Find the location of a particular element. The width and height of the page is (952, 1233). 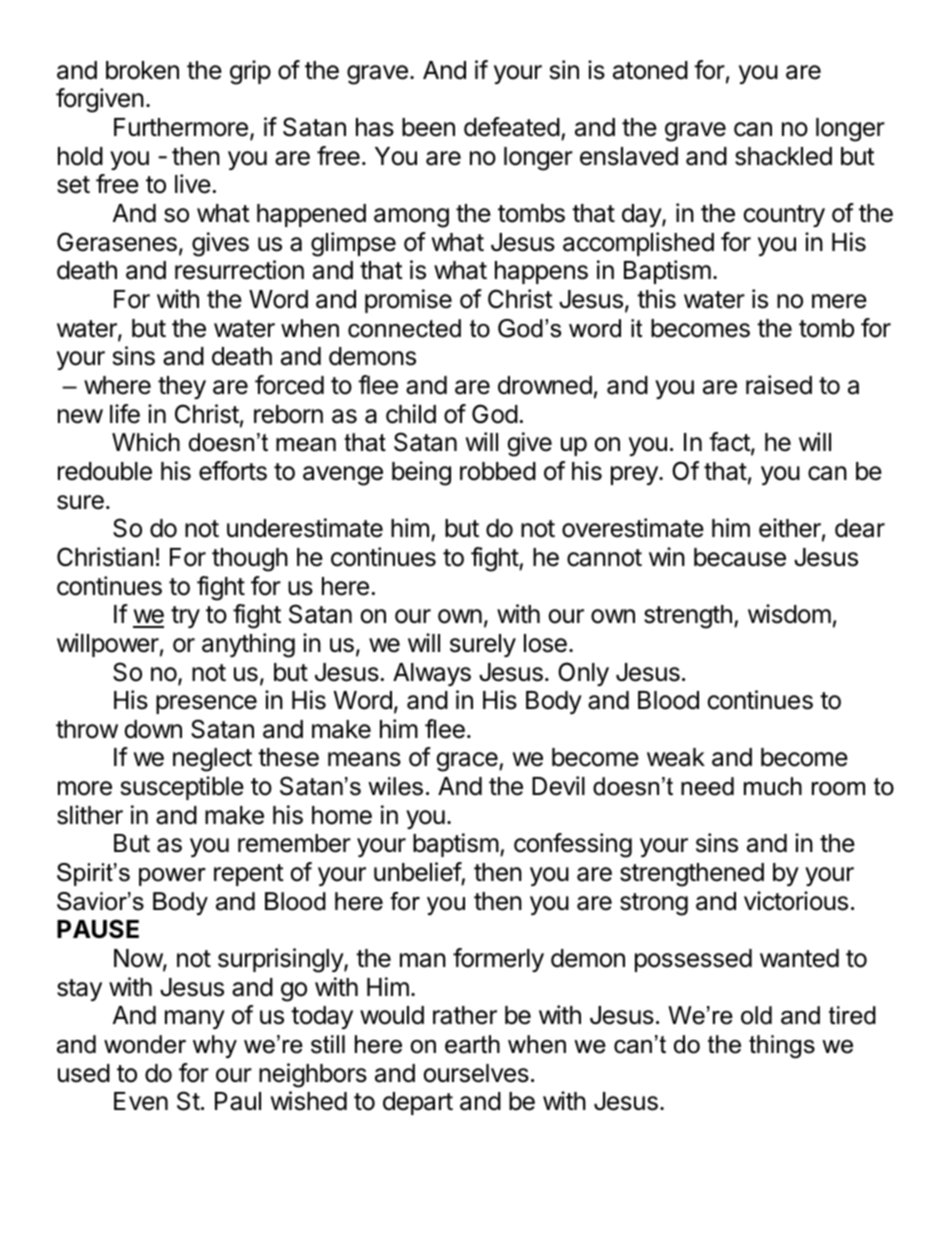

lose is located at coordinates (545, 643).
